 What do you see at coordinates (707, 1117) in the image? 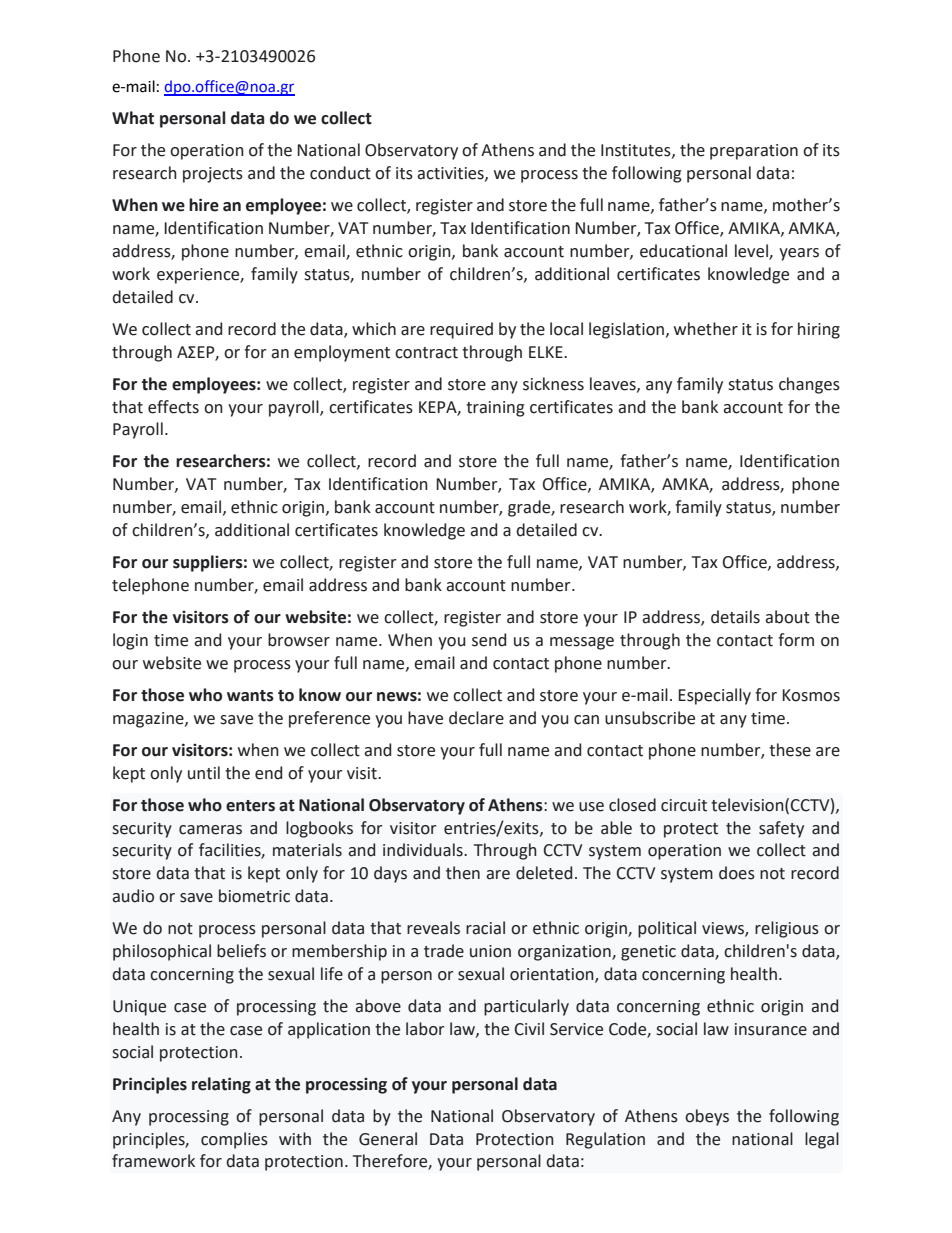
I see `obeys` at bounding box center [707, 1117].
